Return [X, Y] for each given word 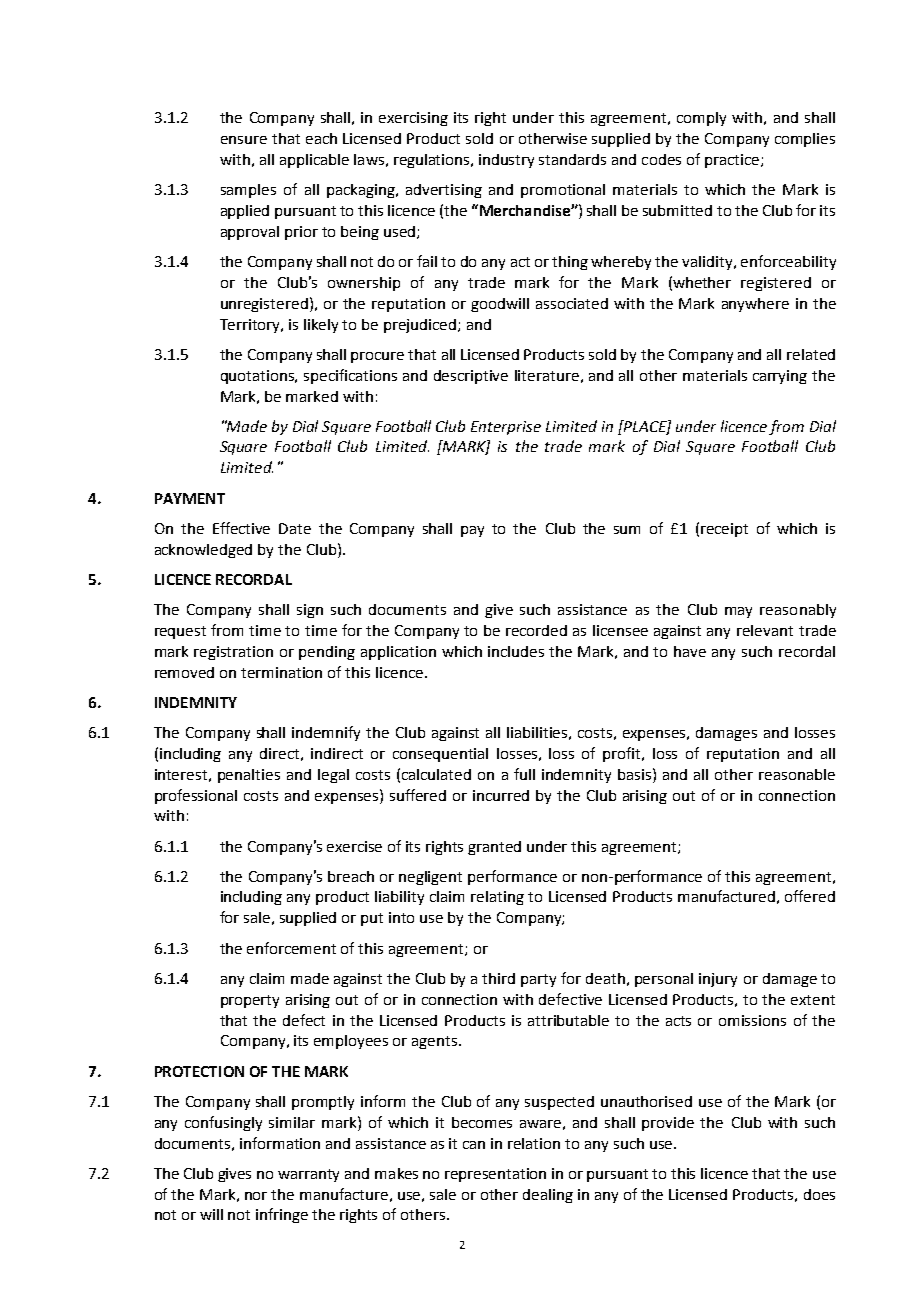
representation [495, 1175]
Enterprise [506, 428]
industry [506, 161]
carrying [780, 377]
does [819, 1194]
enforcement [291, 948]
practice [732, 161]
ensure [244, 140]
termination [281, 672]
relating [497, 898]
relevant [765, 630]
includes [516, 651]
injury [718, 980]
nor [256, 1196]
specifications [350, 376]
